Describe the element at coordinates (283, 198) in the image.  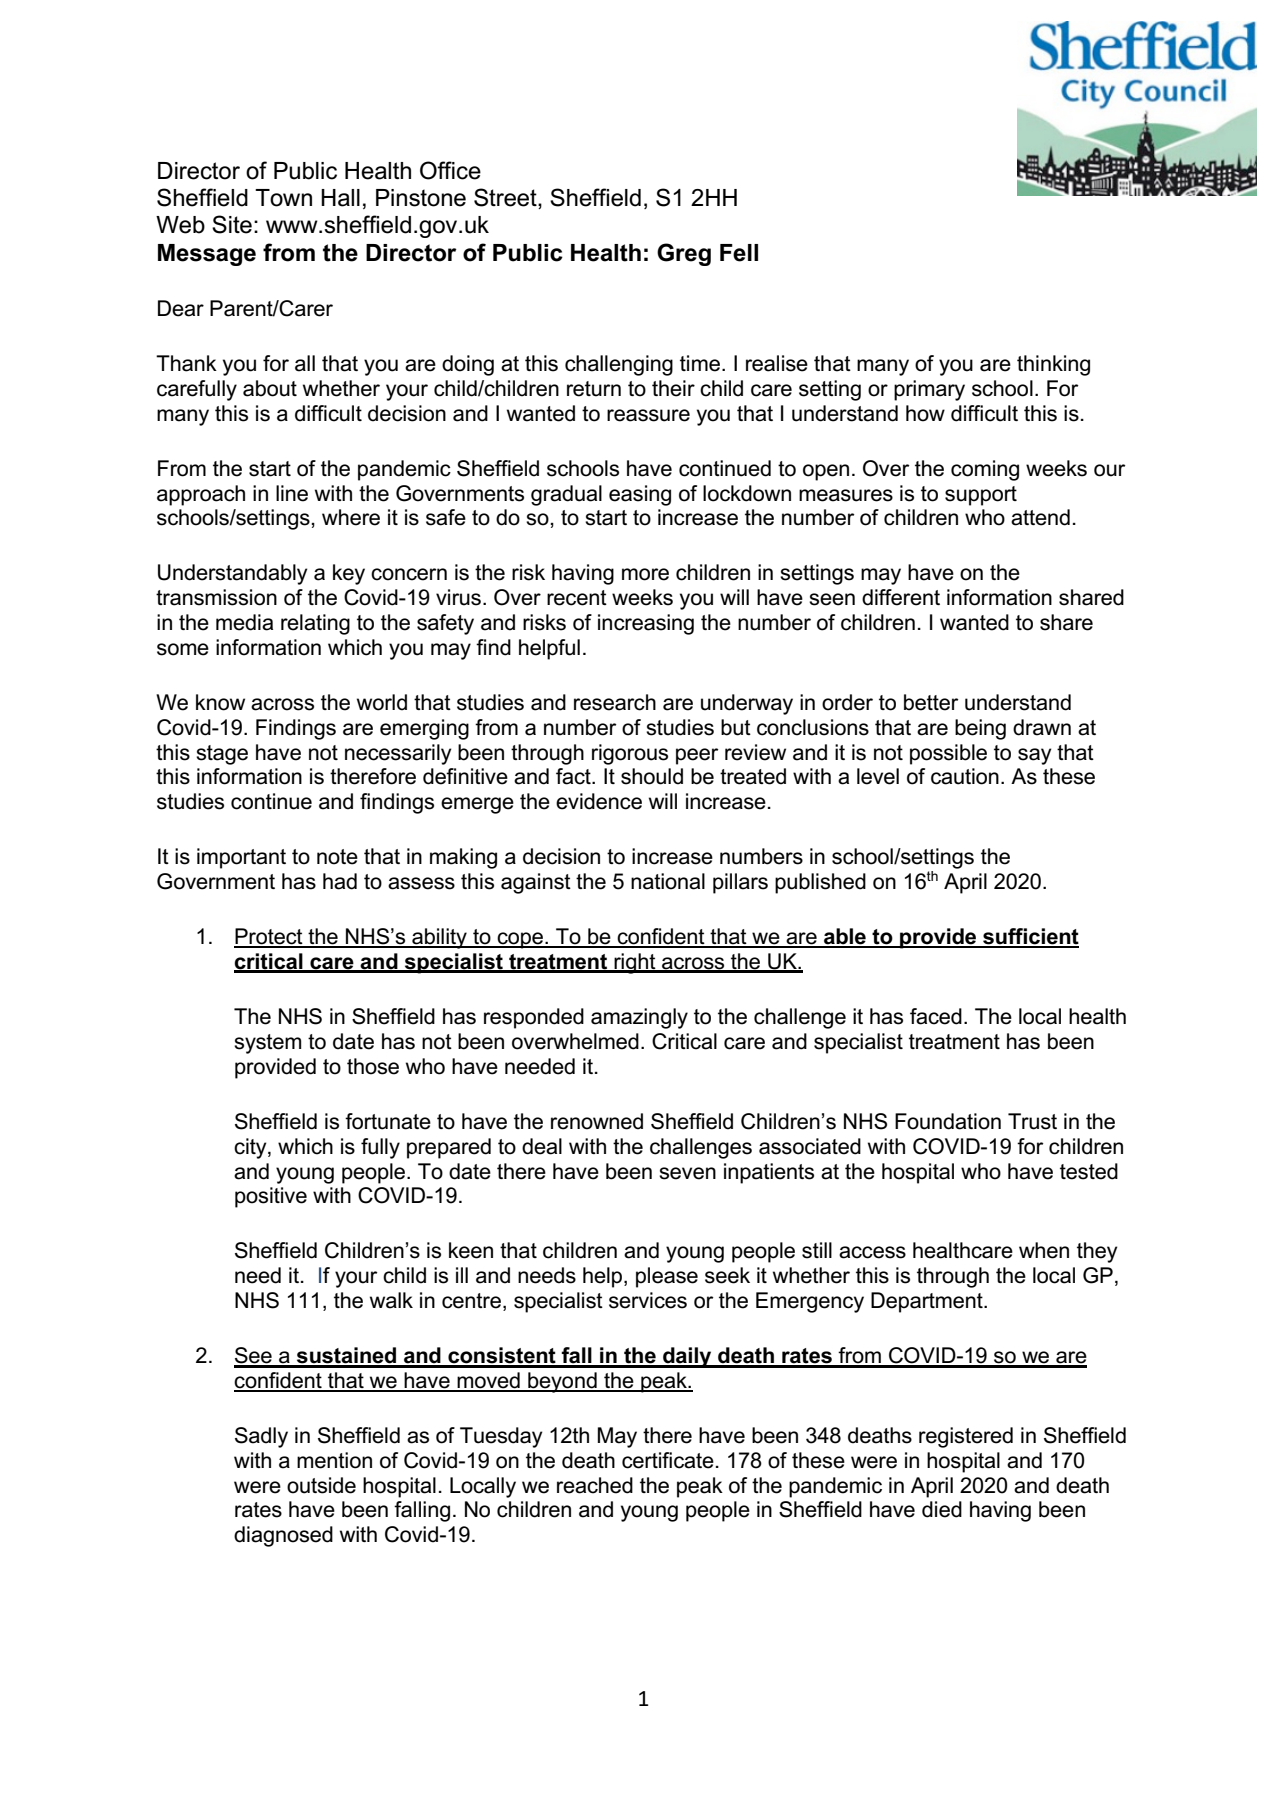
I see `Town` at that location.
